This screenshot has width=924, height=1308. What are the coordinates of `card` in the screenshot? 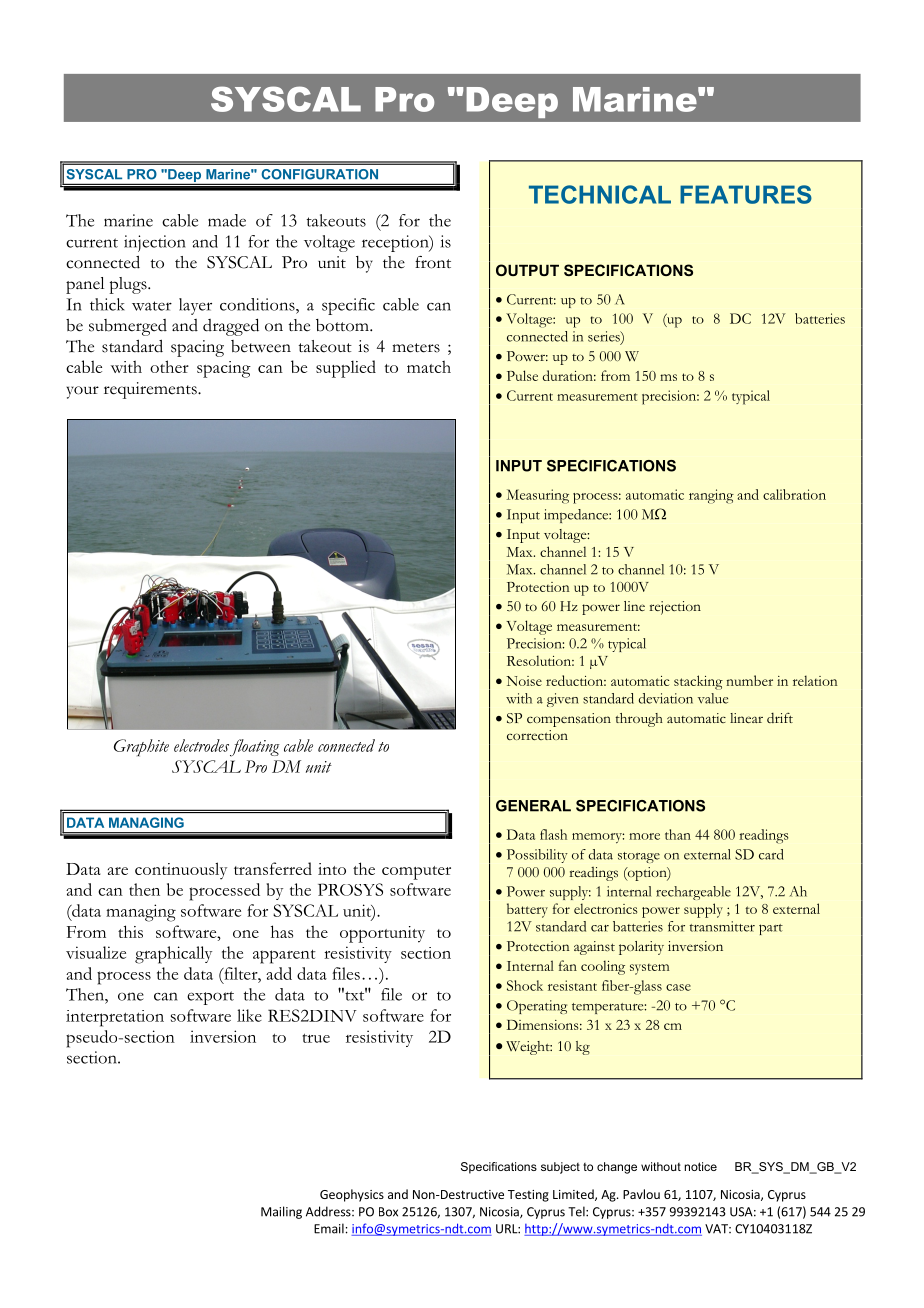 It's located at (771, 854).
